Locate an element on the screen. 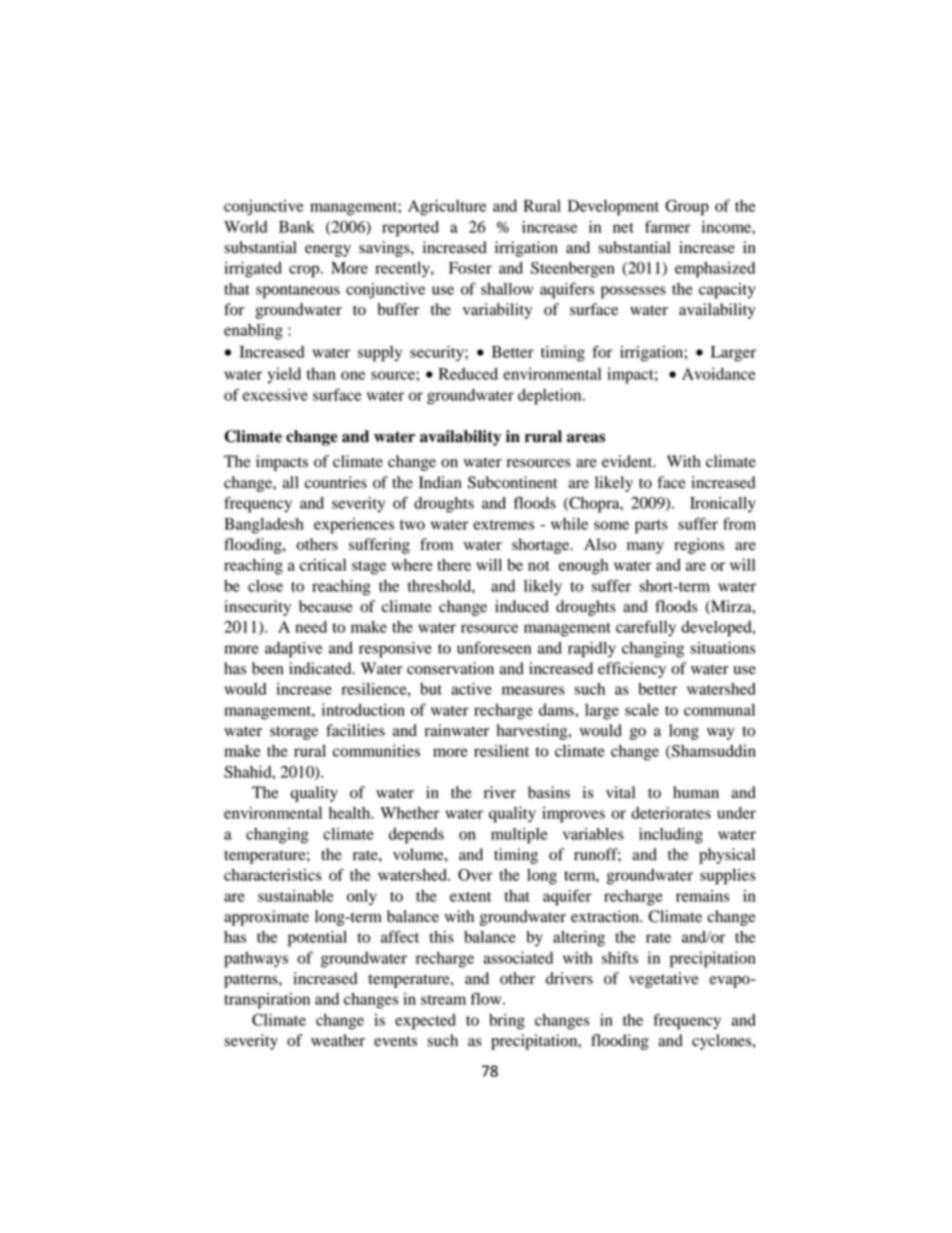 This screenshot has height=1233, width=952. unforeseen is located at coordinates (494, 647).
